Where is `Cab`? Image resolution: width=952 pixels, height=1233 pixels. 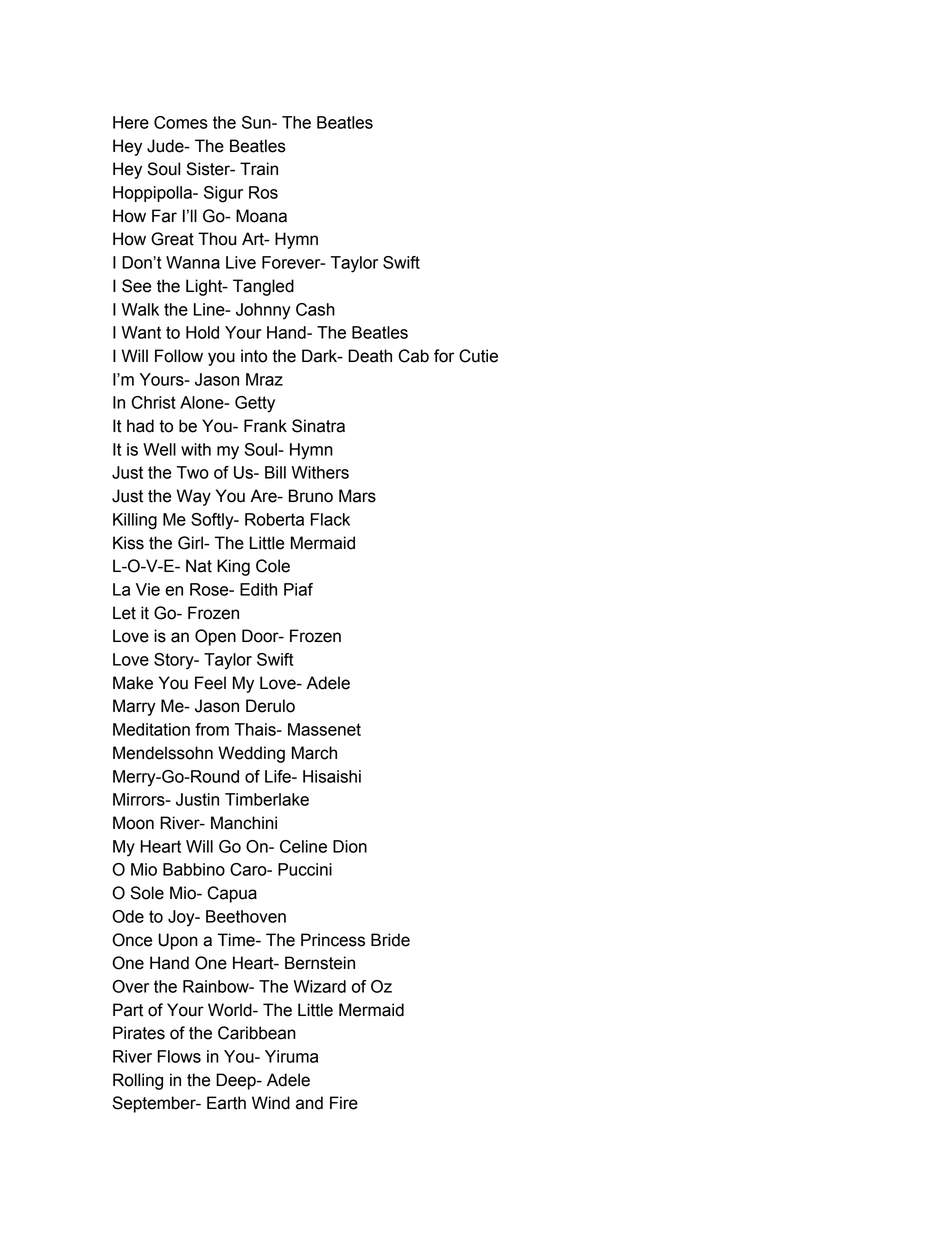
Cab is located at coordinates (413, 356).
